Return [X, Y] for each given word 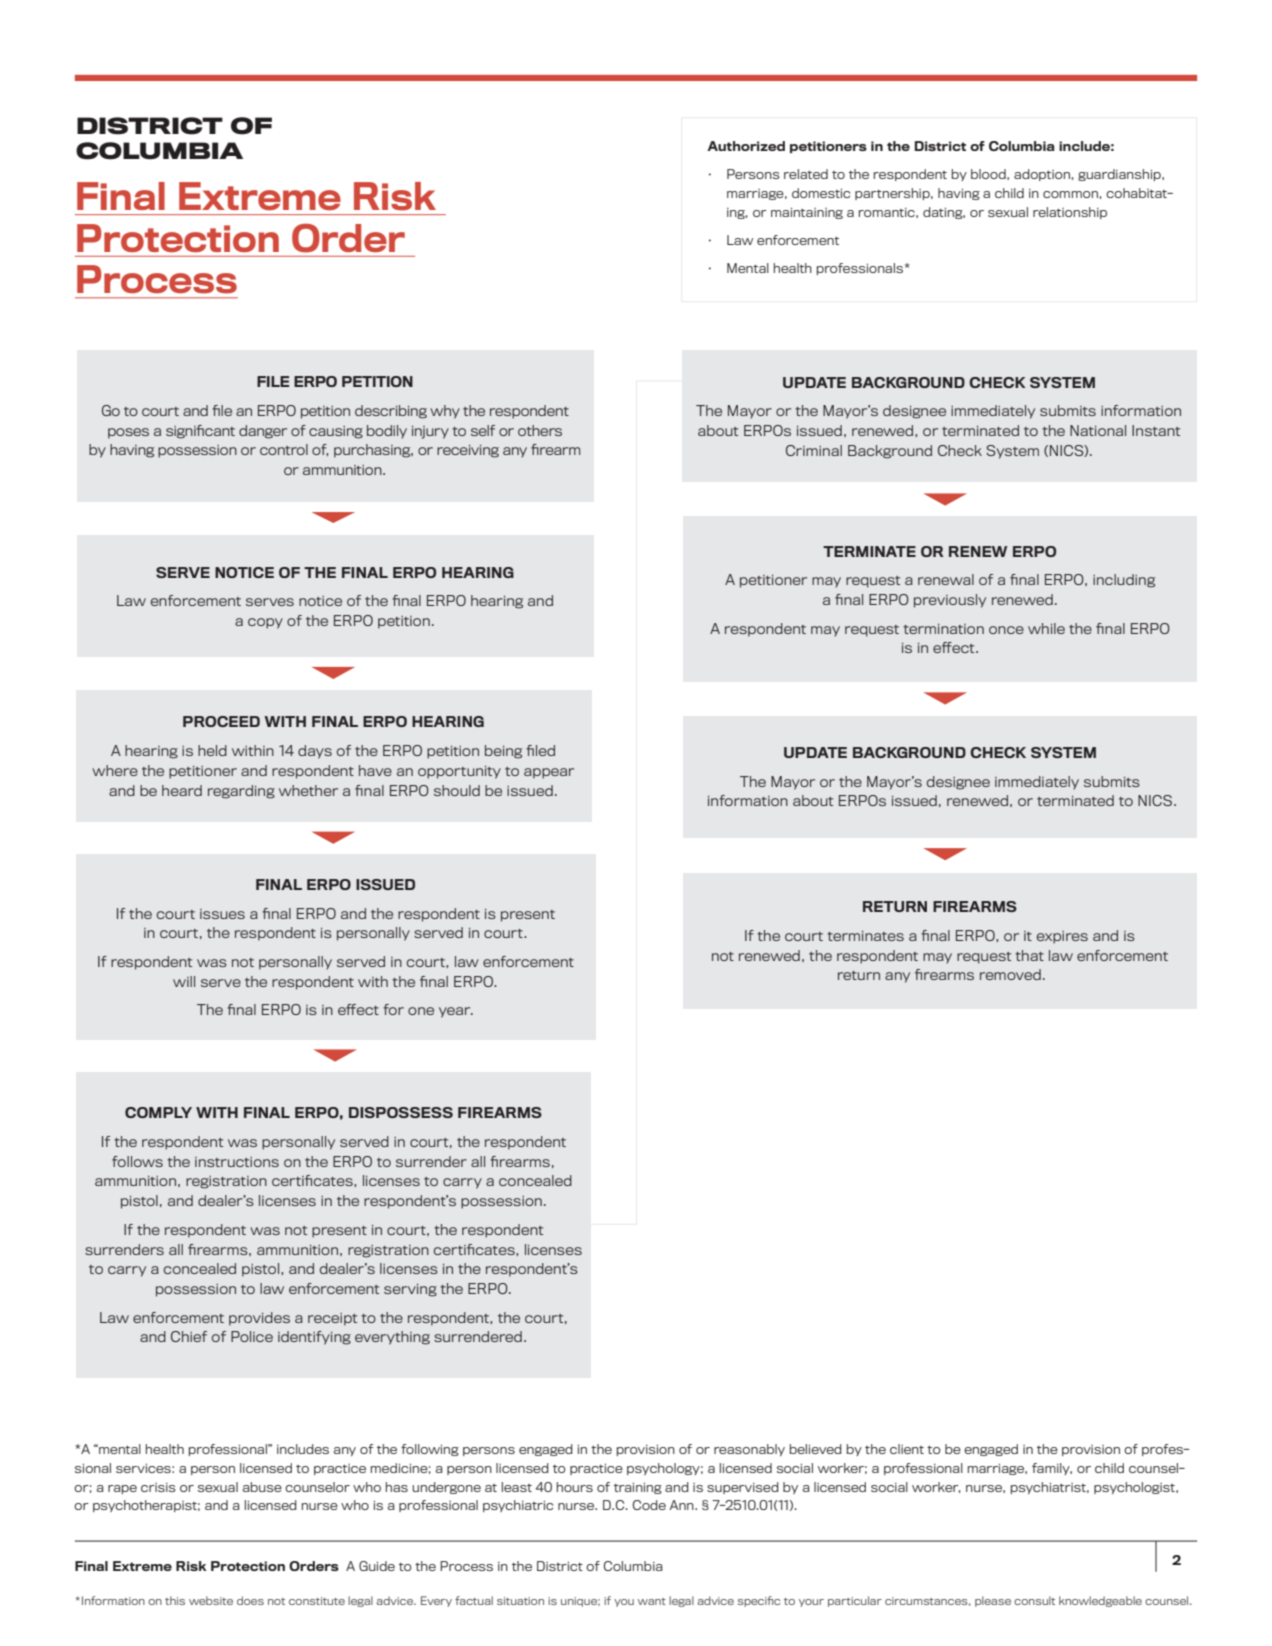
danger [263, 432]
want [652, 1601]
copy [265, 623]
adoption [1042, 175]
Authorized [746, 146]
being [503, 752]
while [1046, 628]
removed [1010, 974]
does [250, 1600]
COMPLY [158, 1112]
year [456, 1012]
